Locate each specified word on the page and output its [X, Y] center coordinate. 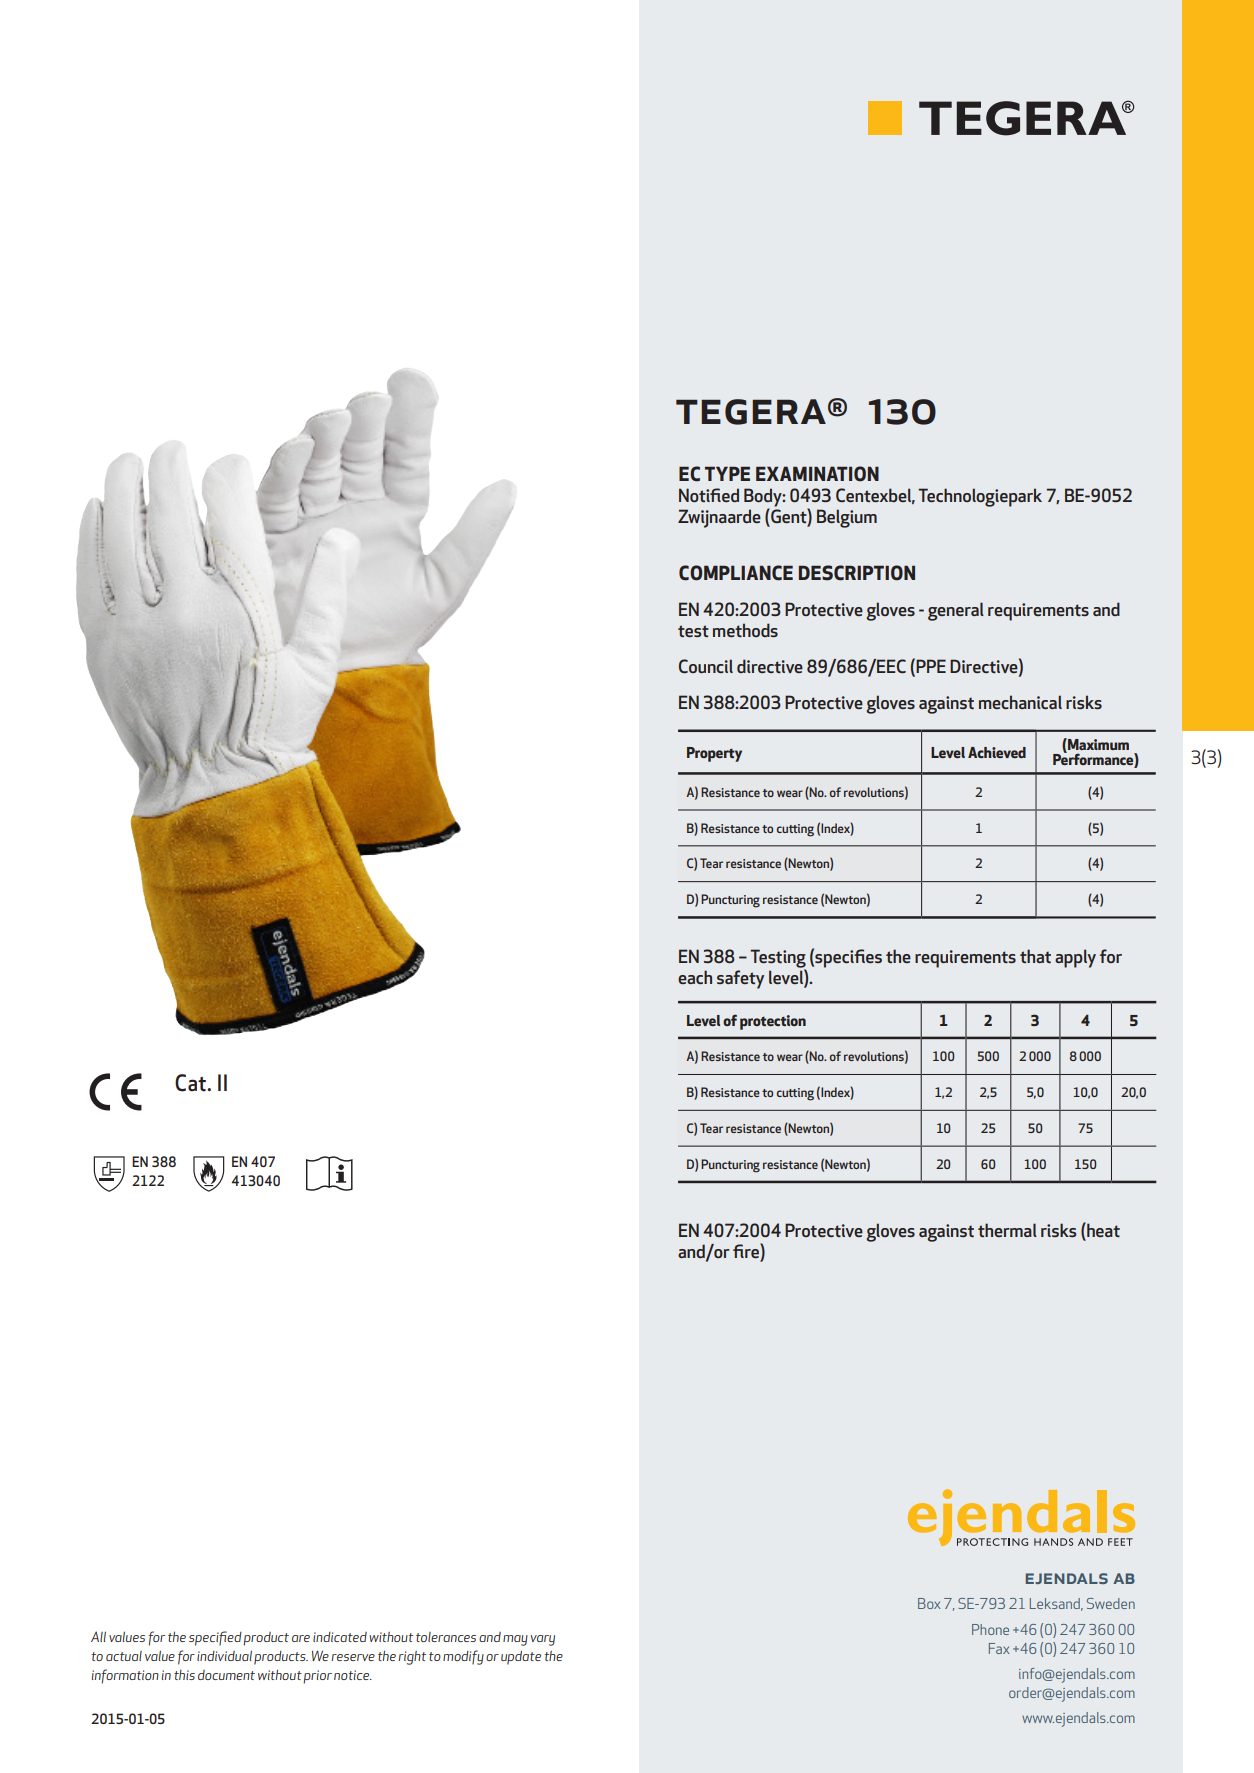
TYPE [727, 473]
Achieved [997, 752]
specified [215, 1638]
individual [224, 1656]
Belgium [847, 518]
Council [706, 666]
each [695, 977]
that [1035, 956]
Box [929, 1603]
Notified [709, 495]
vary [542, 1640]
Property [714, 754]
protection [773, 1022]
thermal [1007, 1230]
